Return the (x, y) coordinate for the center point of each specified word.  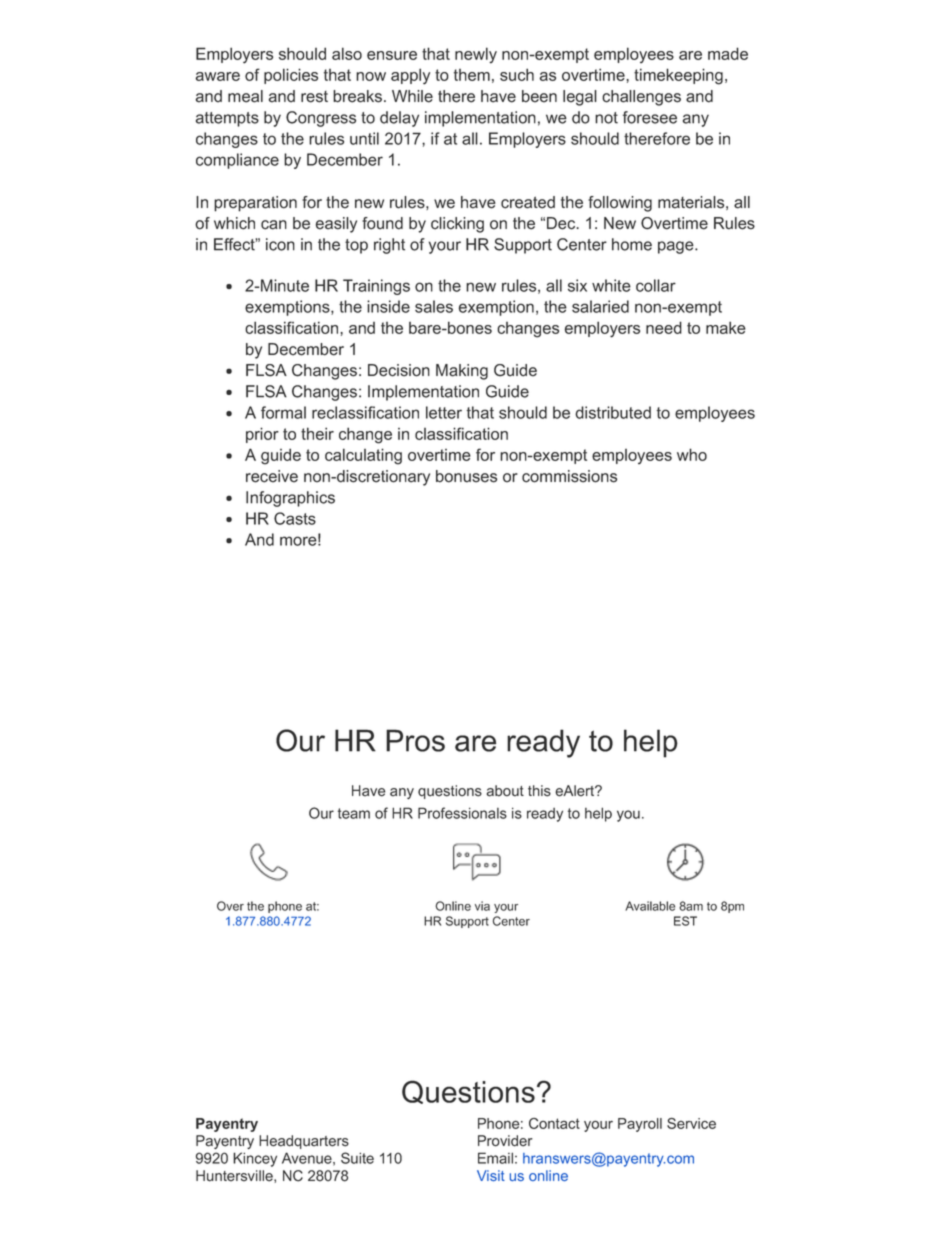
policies (291, 76)
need (664, 327)
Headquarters (304, 1142)
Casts (295, 518)
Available (650, 906)
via (482, 906)
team (354, 813)
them (472, 75)
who (692, 454)
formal (283, 412)
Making (462, 372)
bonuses (466, 476)
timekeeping (678, 76)
